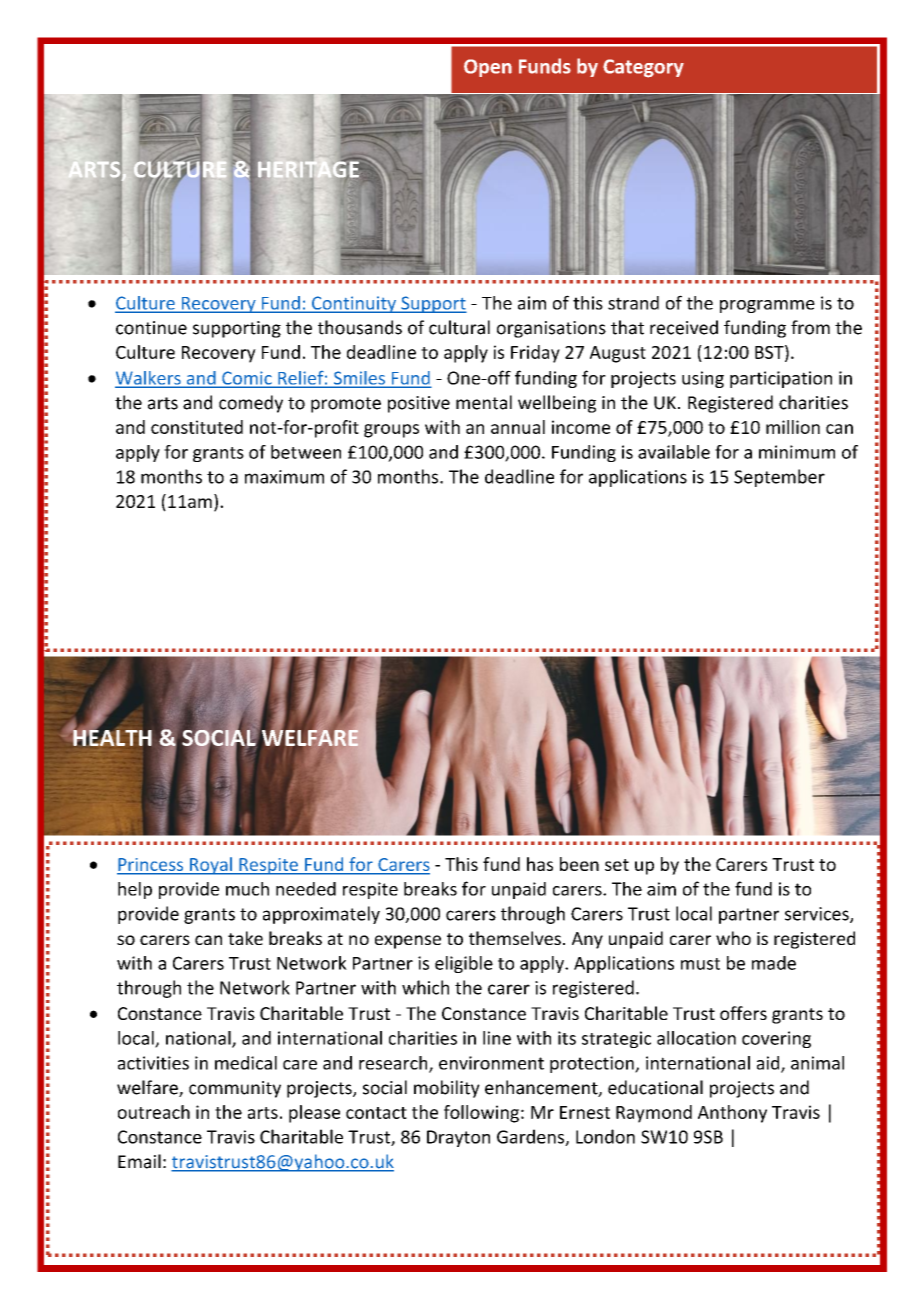 The width and height of the document is (924, 1309). What do you see at coordinates (518, 427) in the document?
I see `annual` at bounding box center [518, 427].
